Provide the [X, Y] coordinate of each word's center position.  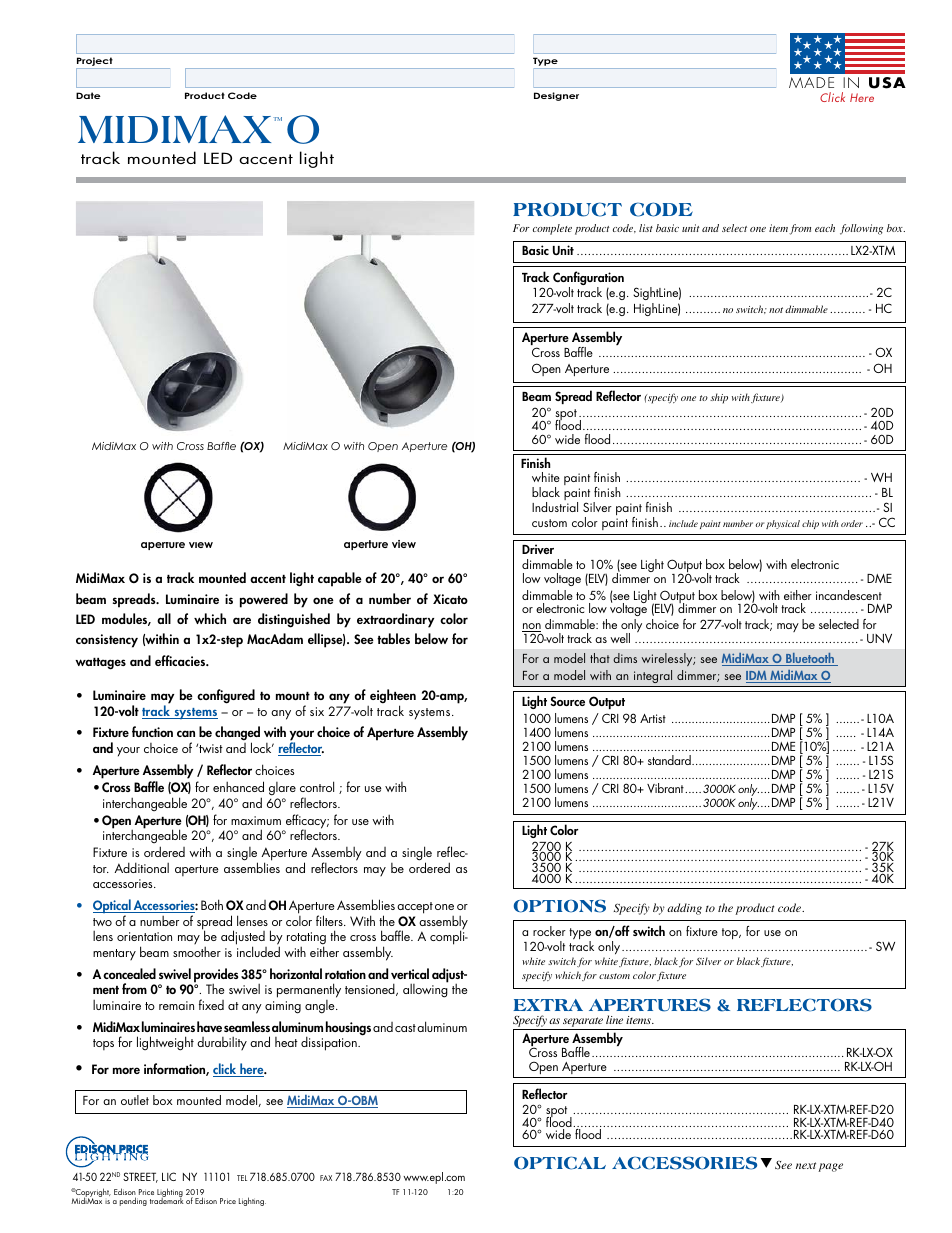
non [531, 627]
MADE [811, 82]
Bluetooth [810, 659]
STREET [140, 1177]
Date [88, 95]
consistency [107, 641]
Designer [556, 96]
